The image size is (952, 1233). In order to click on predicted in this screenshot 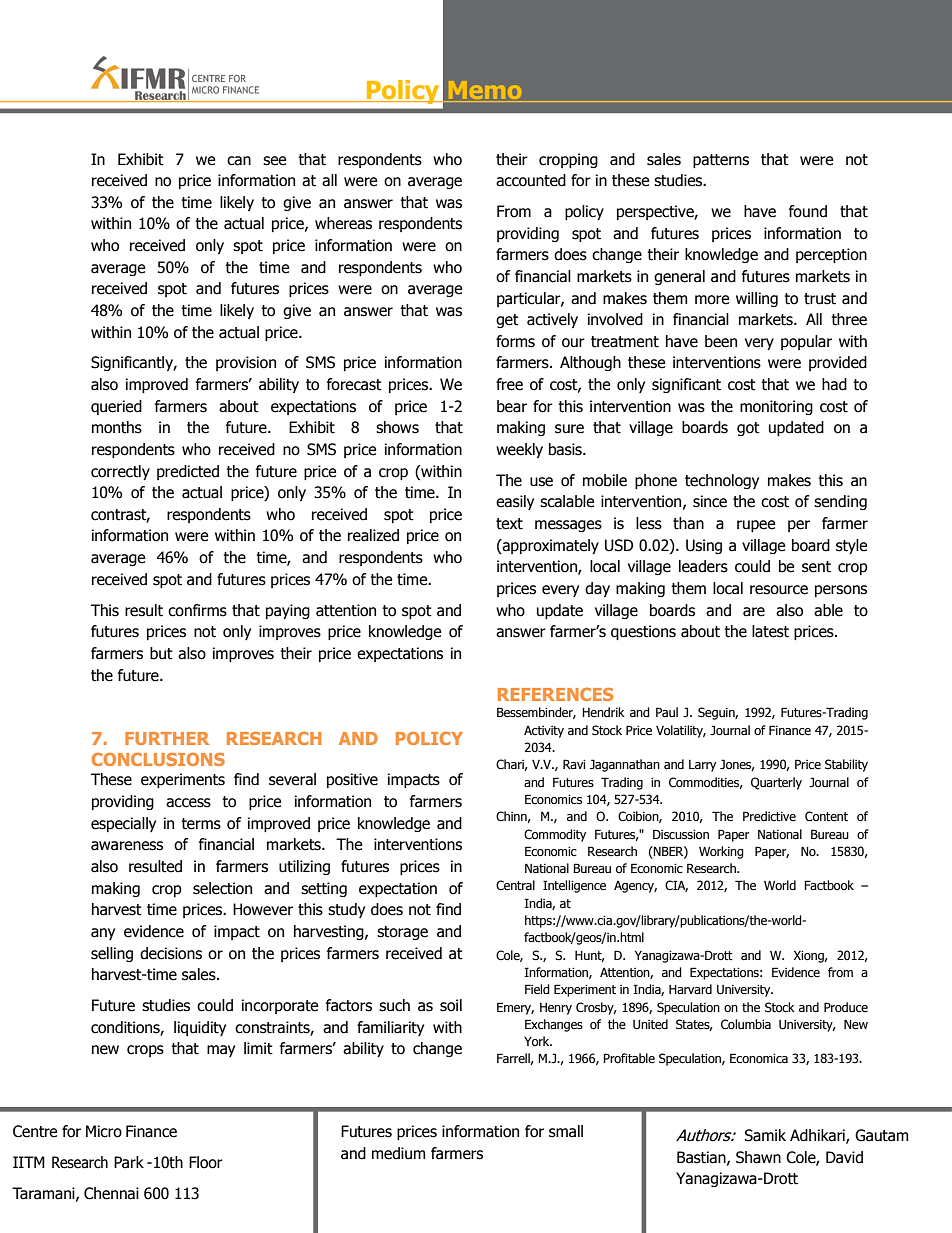, I will do `click(188, 472)`.
